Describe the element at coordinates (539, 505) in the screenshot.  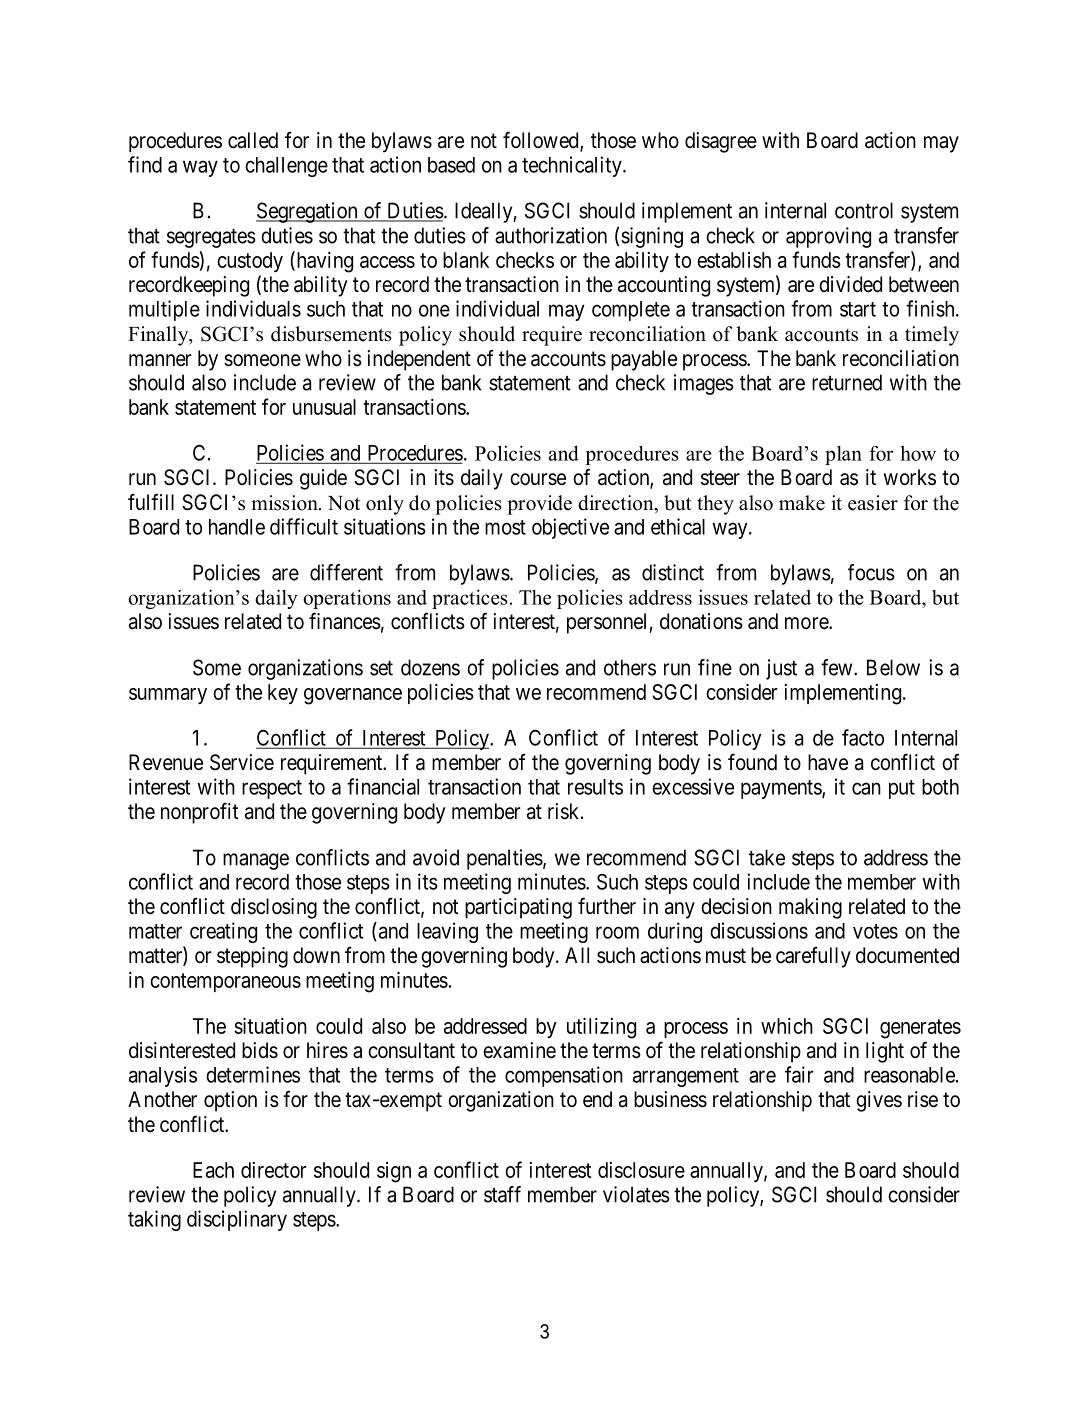
I see `provide` at that location.
